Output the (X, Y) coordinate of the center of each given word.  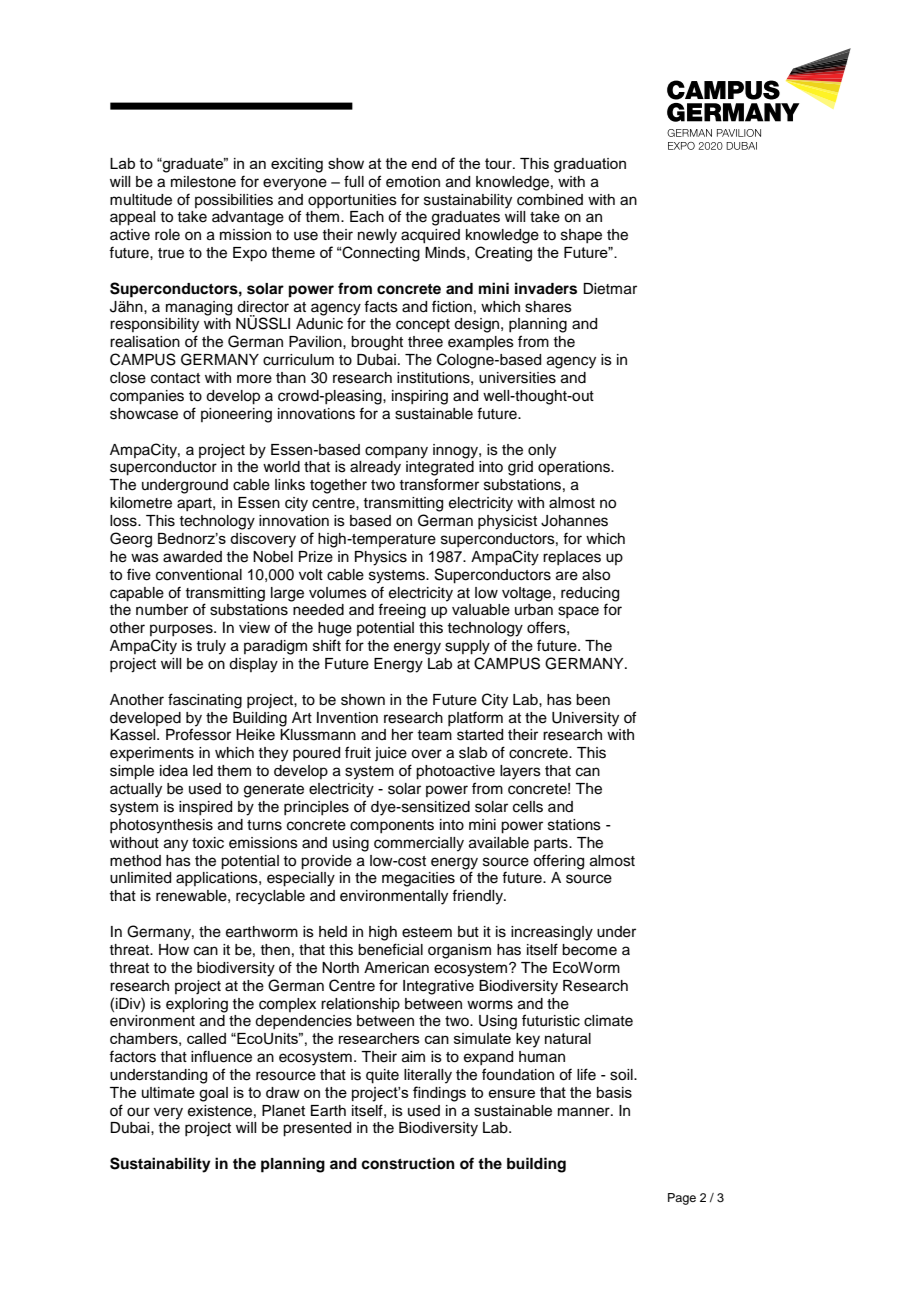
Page (682, 1199)
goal (213, 1094)
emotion (413, 182)
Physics (381, 558)
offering (558, 862)
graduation (590, 165)
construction (408, 1163)
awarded (192, 557)
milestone (203, 182)
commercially (419, 844)
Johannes (574, 521)
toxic (208, 843)
